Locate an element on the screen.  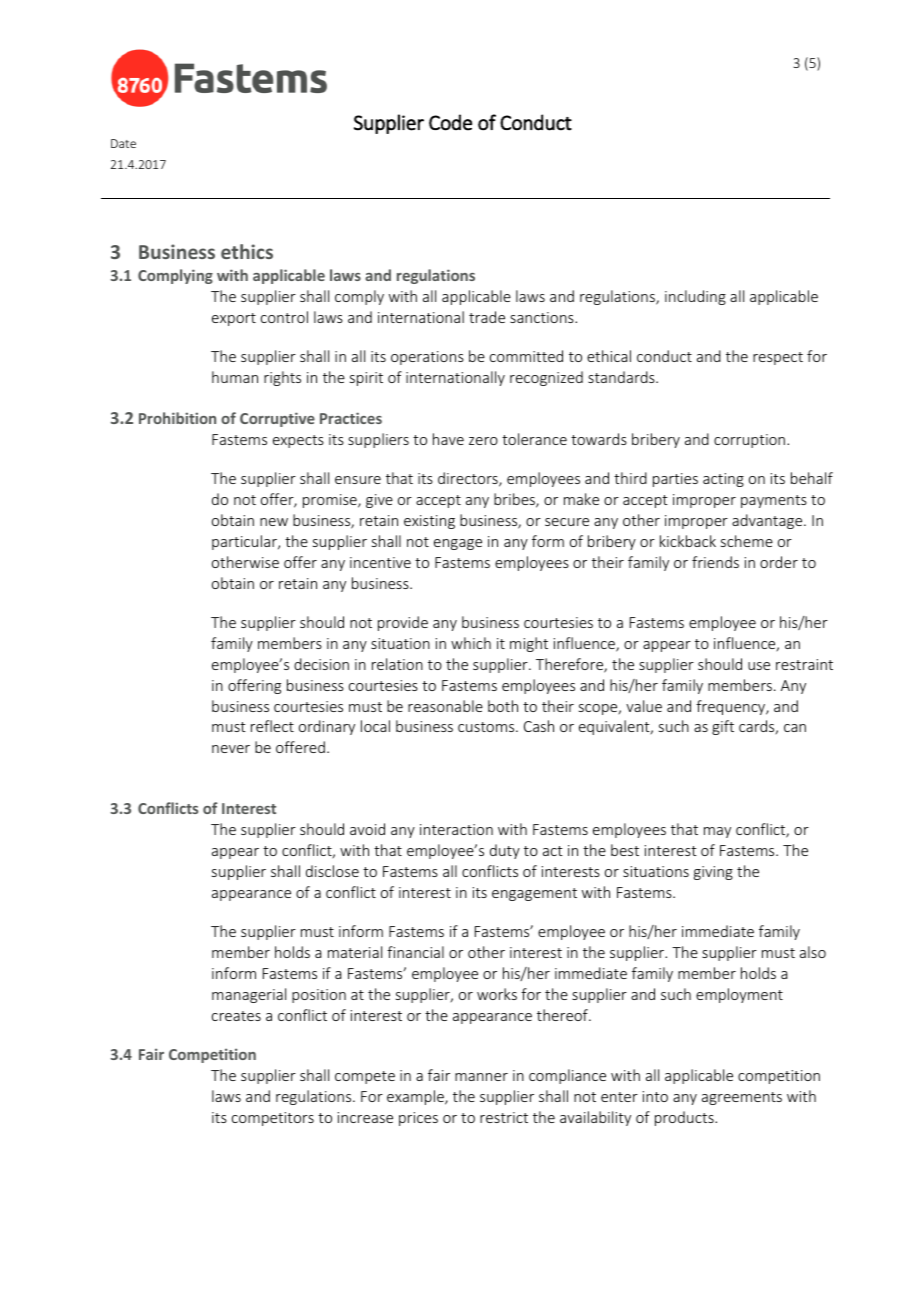
Prohibition is located at coordinates (177, 418).
